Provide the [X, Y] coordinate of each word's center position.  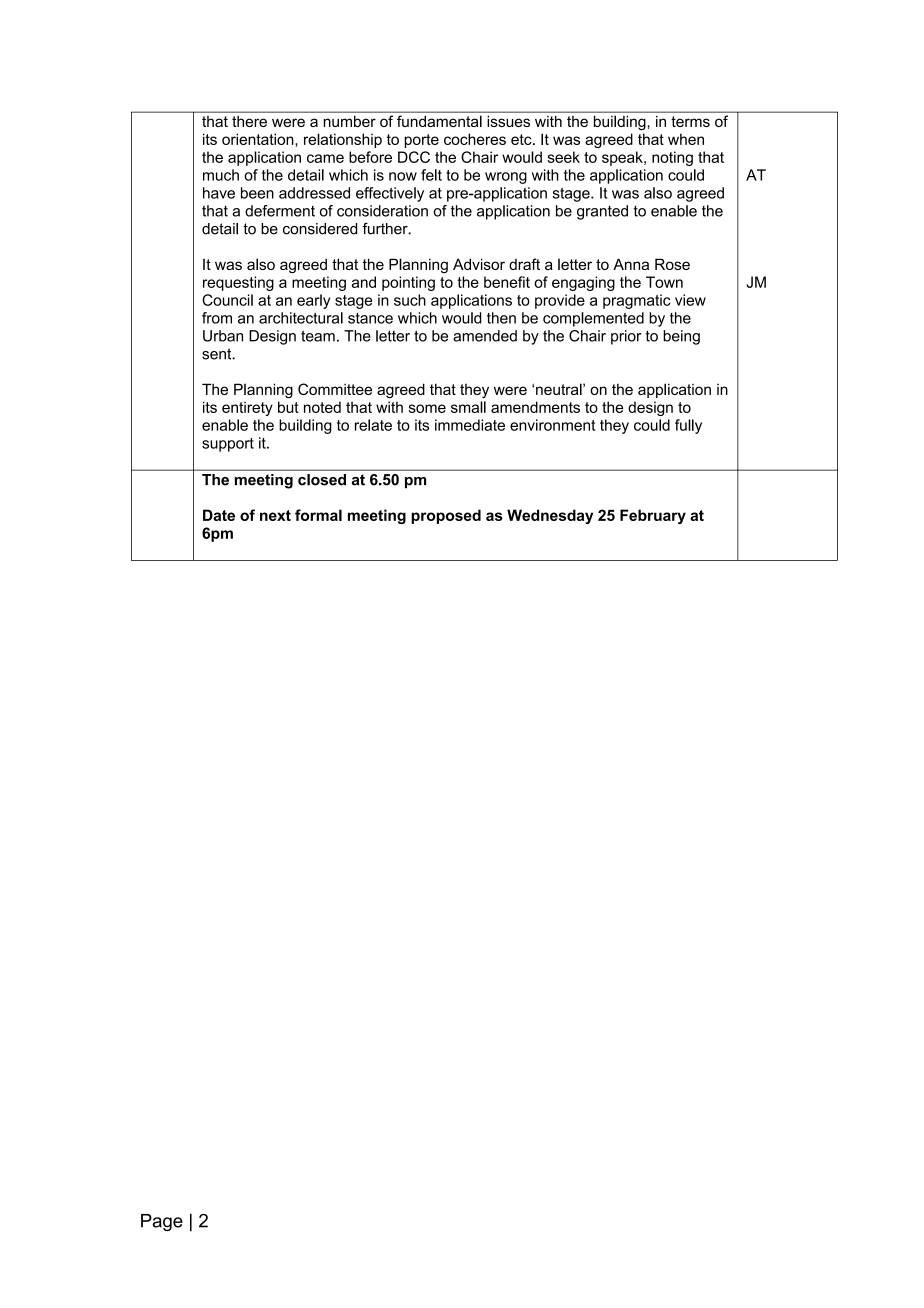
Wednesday [550, 516]
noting [672, 158]
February [653, 516]
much [221, 175]
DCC [414, 157]
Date [219, 515]
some [427, 408]
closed [322, 479]
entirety [247, 408]
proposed [446, 516]
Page [162, 1222]
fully [688, 426]
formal [318, 515]
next [275, 515]
